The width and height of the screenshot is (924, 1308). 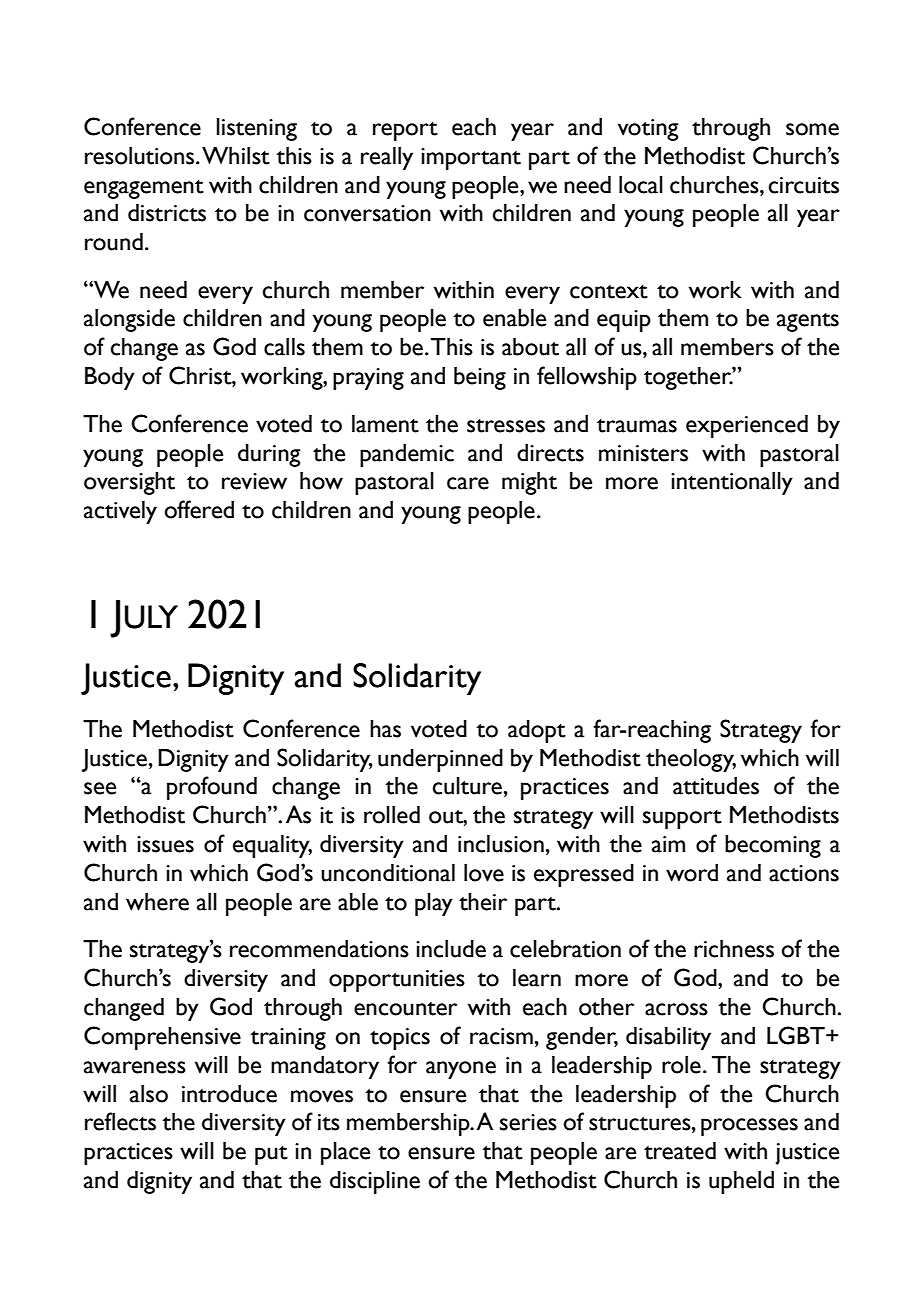 What do you see at coordinates (804, 185) in the screenshot?
I see `circuits` at bounding box center [804, 185].
